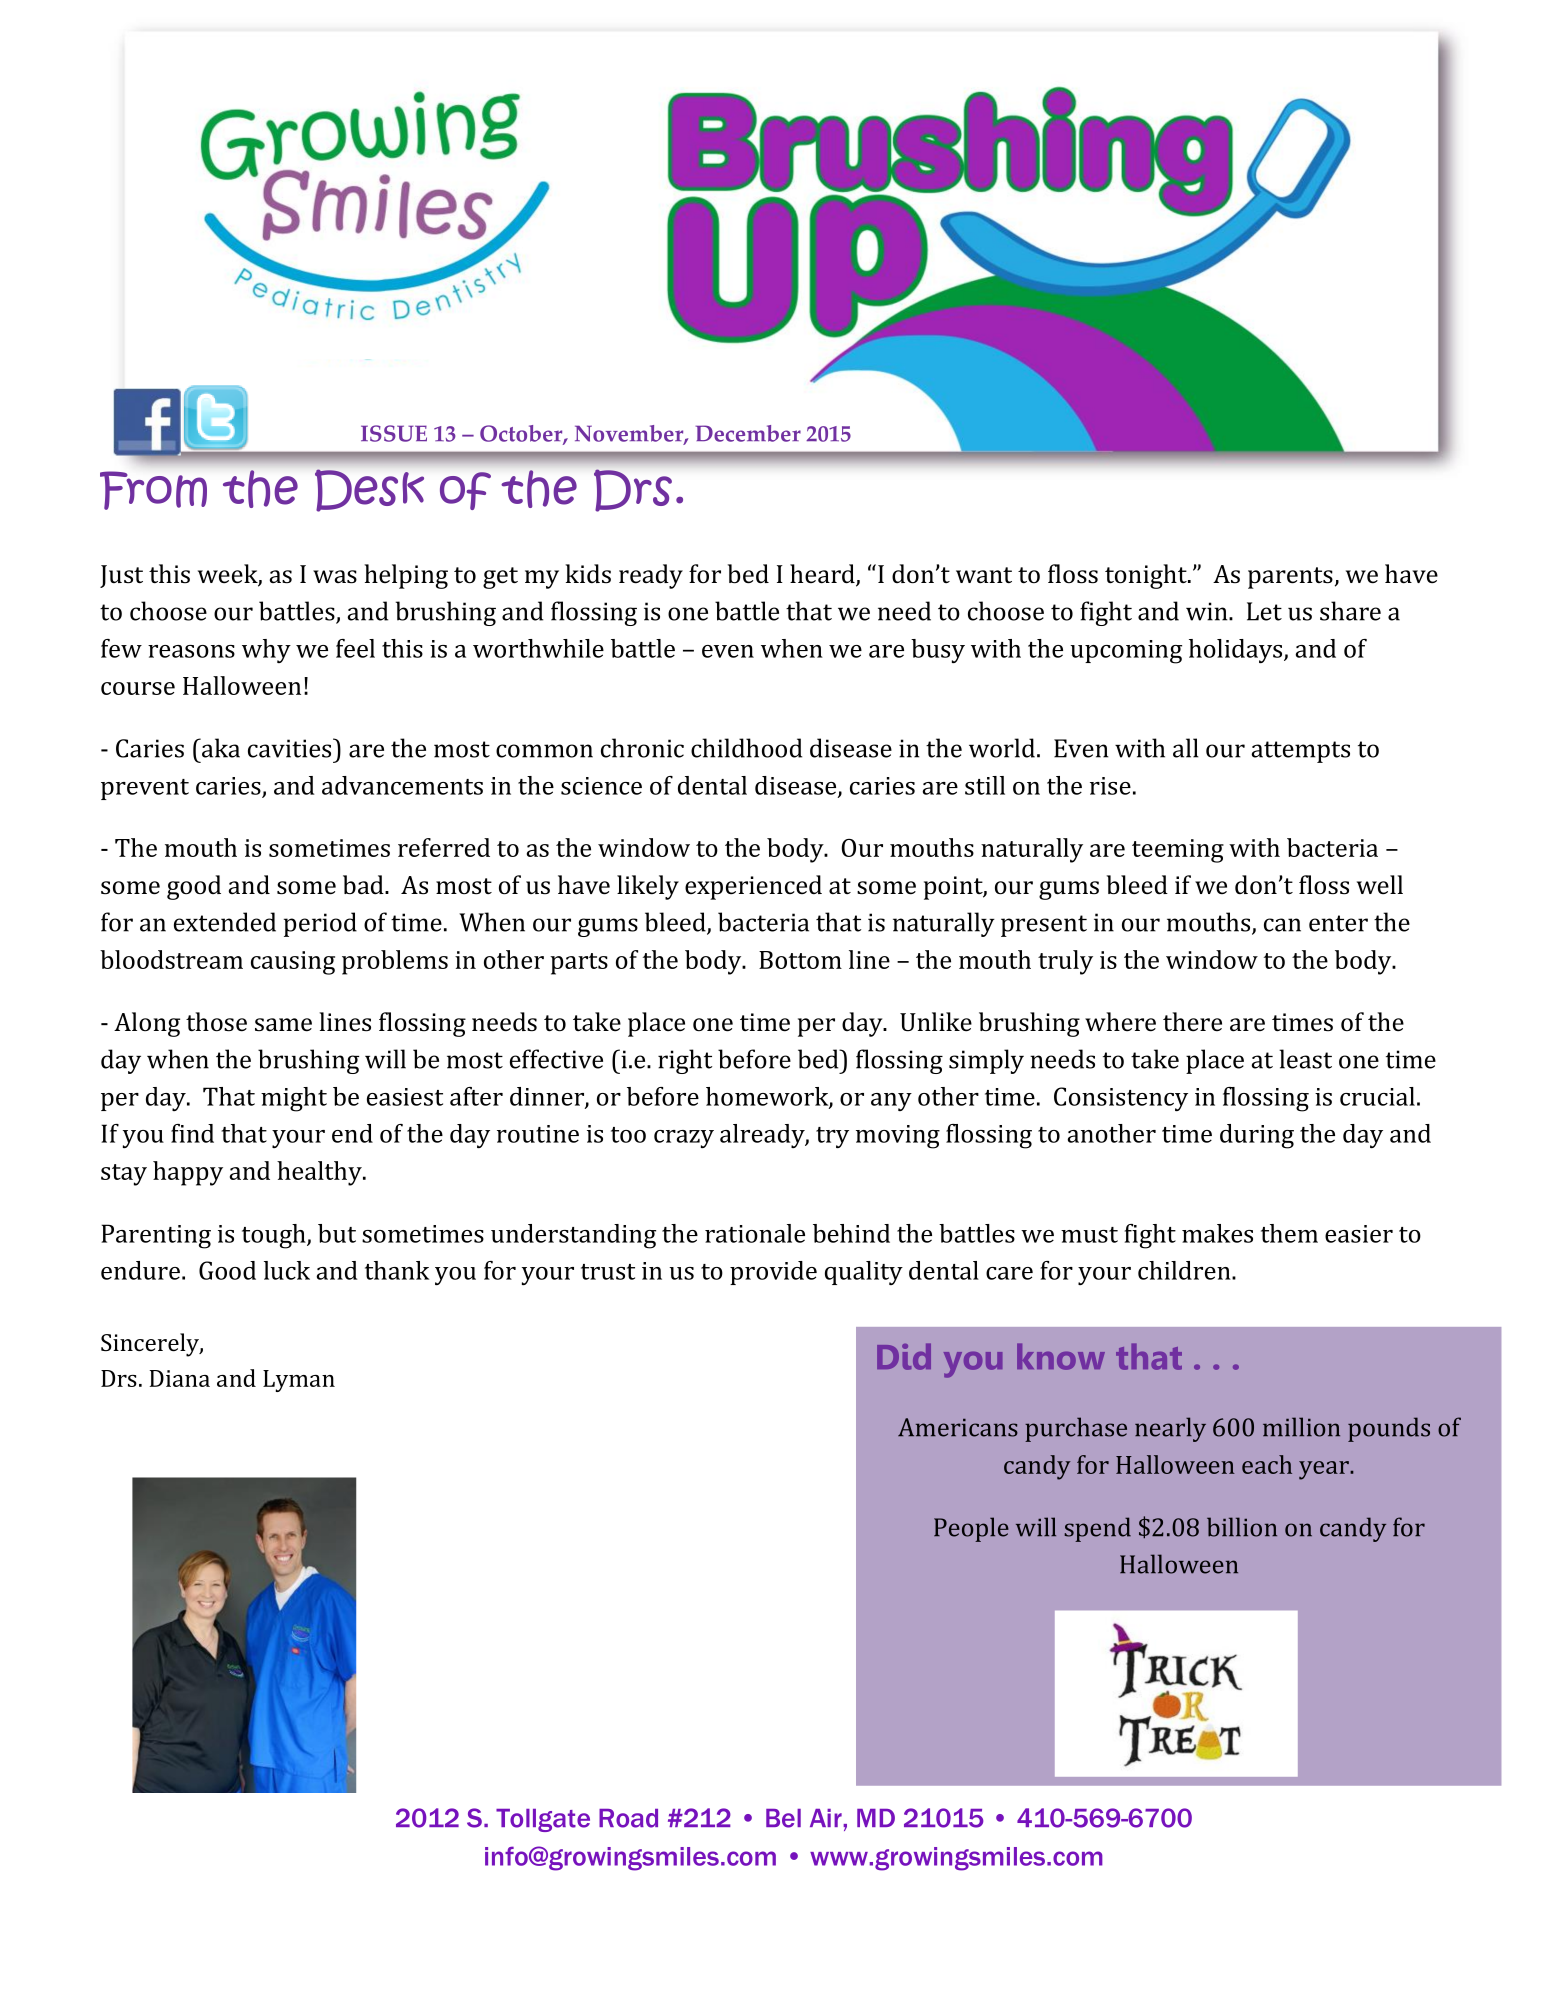  What do you see at coordinates (773, 1273) in the screenshot?
I see `provide` at bounding box center [773, 1273].
